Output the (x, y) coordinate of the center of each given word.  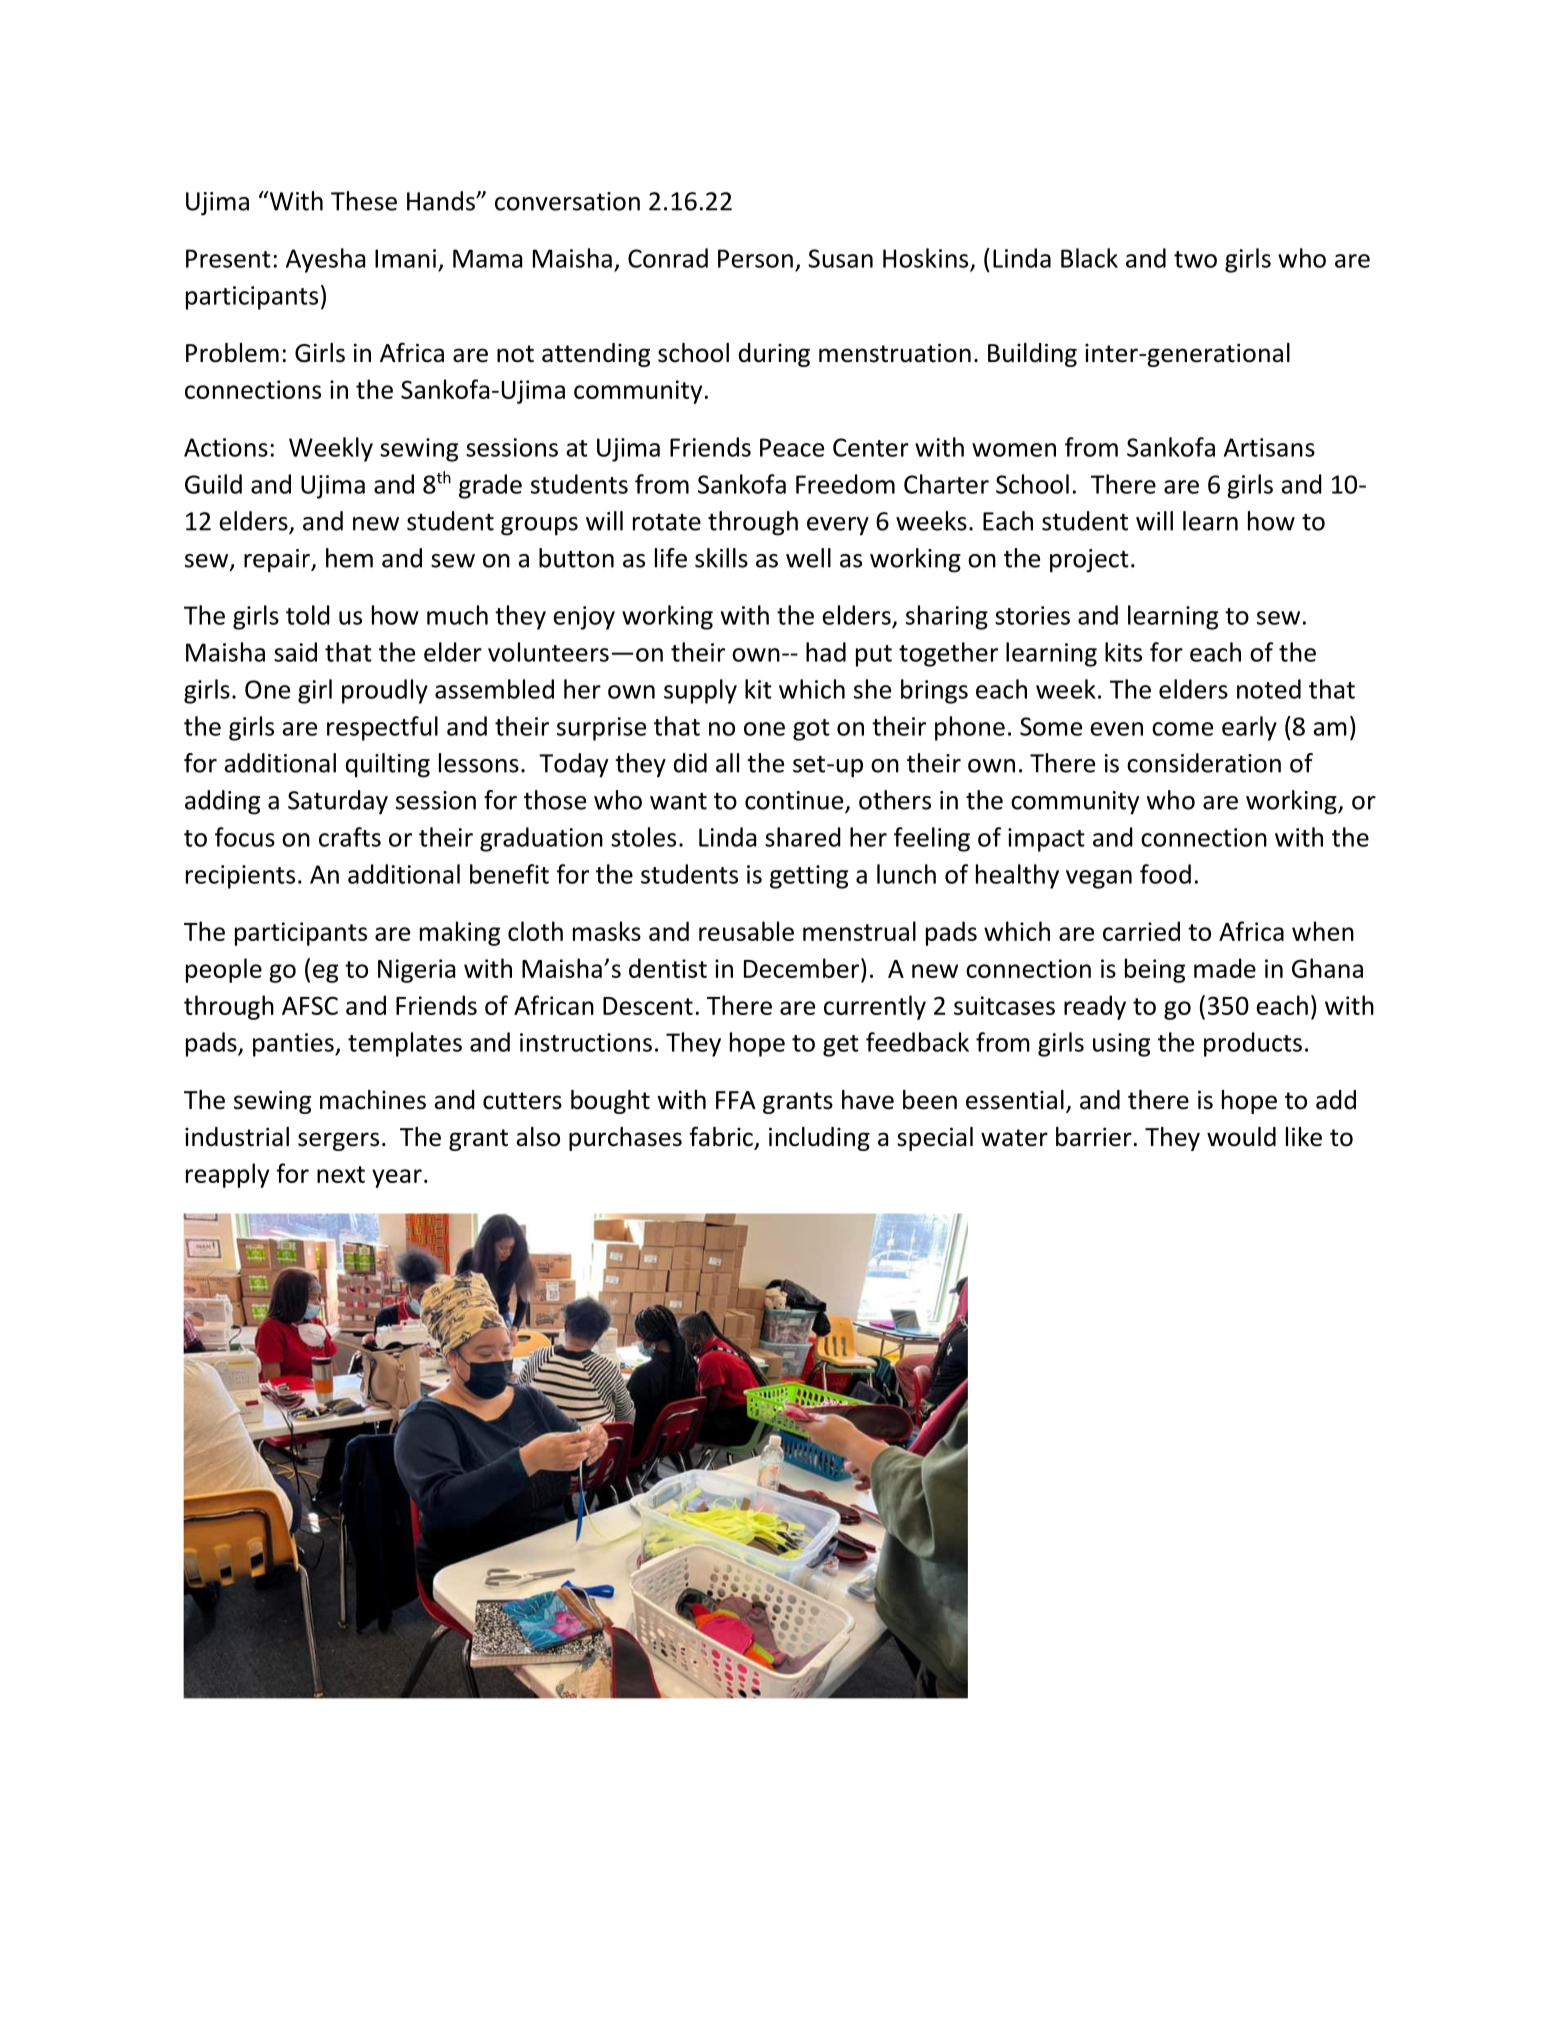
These (364, 201)
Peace (792, 447)
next (341, 1174)
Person (755, 258)
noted (1269, 689)
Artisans (1269, 447)
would (1241, 1137)
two (1195, 259)
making (460, 933)
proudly (385, 691)
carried (1141, 931)
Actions (226, 447)
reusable (746, 931)
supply (700, 691)
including (819, 1139)
